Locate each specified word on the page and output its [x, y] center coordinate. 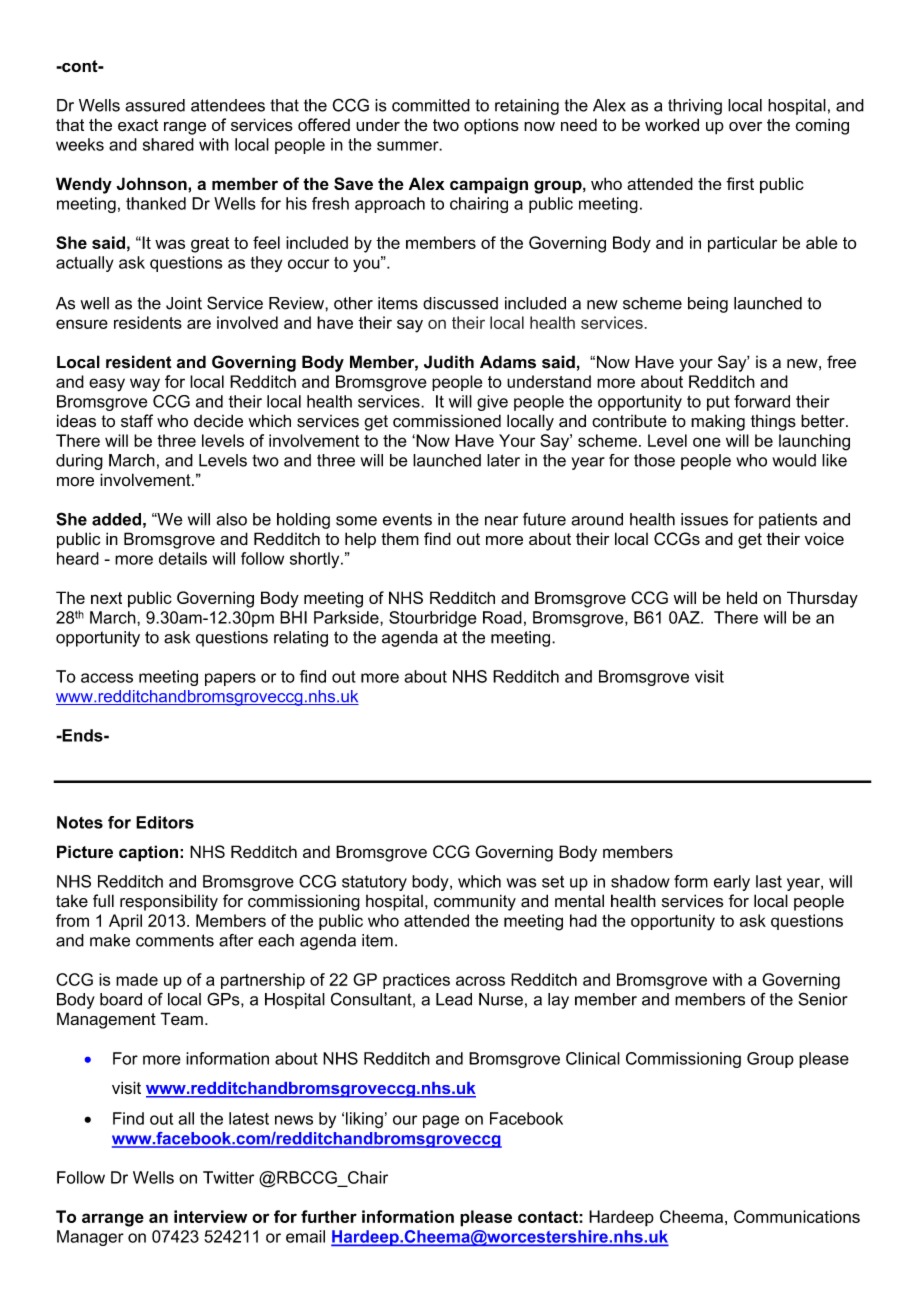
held [742, 597]
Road [502, 617]
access [107, 678]
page [441, 1122]
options [491, 126]
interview [210, 1216]
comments [175, 940]
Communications [797, 1216]
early [732, 883]
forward [762, 401]
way [145, 385]
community [475, 902]
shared [168, 144]
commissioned [447, 421]
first [740, 183]
